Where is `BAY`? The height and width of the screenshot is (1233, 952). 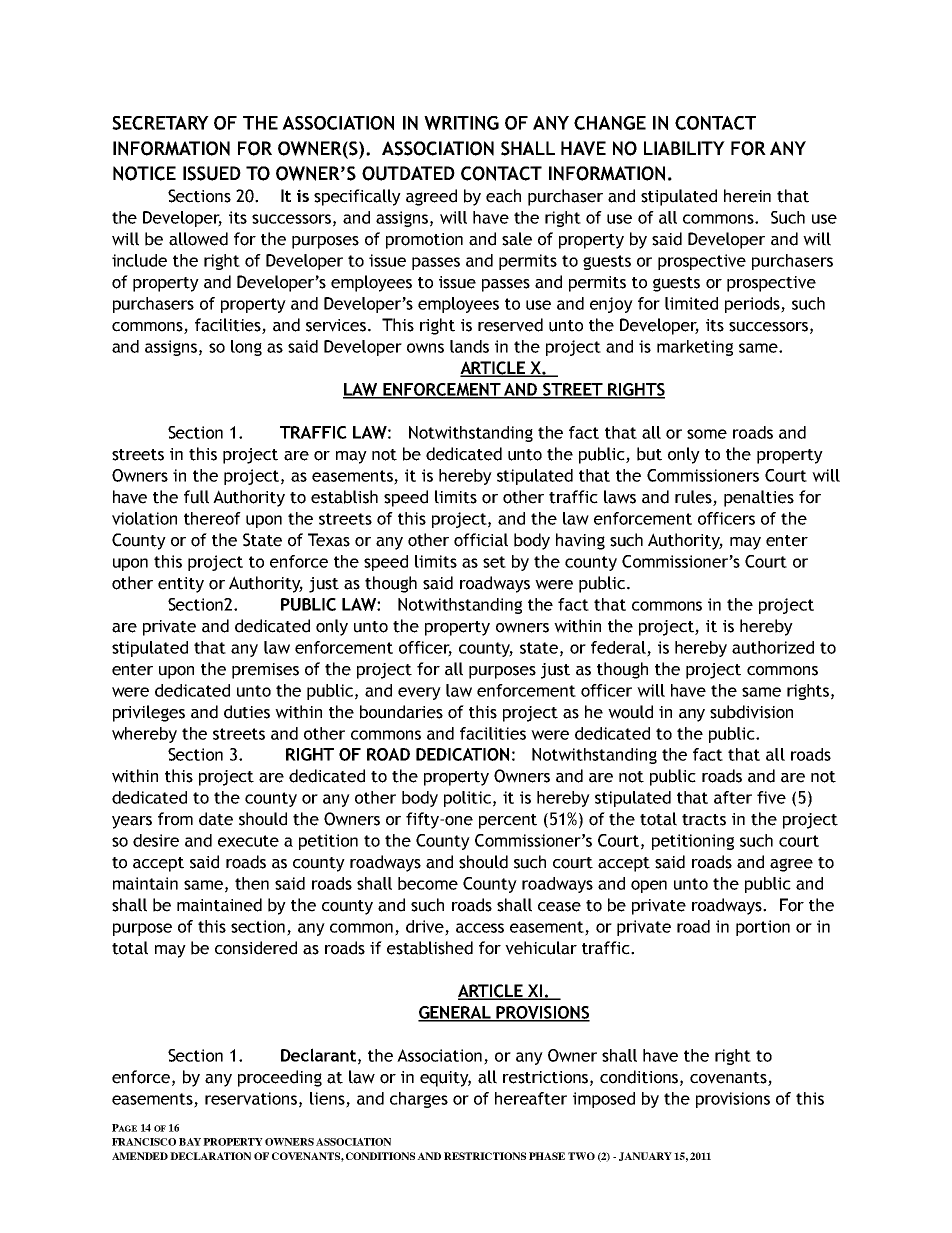
BAY is located at coordinates (190, 1142).
